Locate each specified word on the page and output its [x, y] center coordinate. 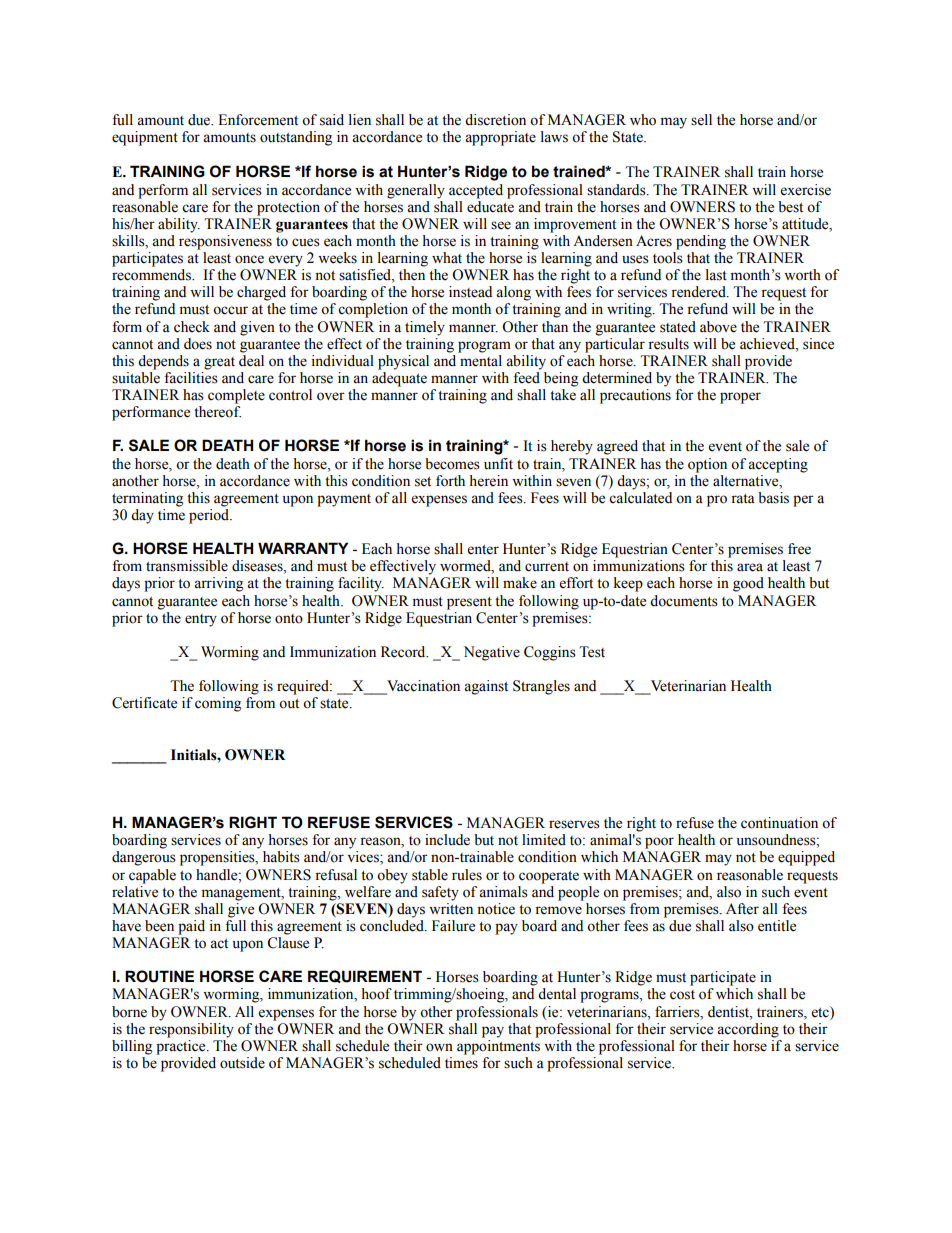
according [748, 1030]
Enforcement [258, 120]
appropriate [500, 138]
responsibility [191, 1029]
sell [701, 120]
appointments [498, 1047]
